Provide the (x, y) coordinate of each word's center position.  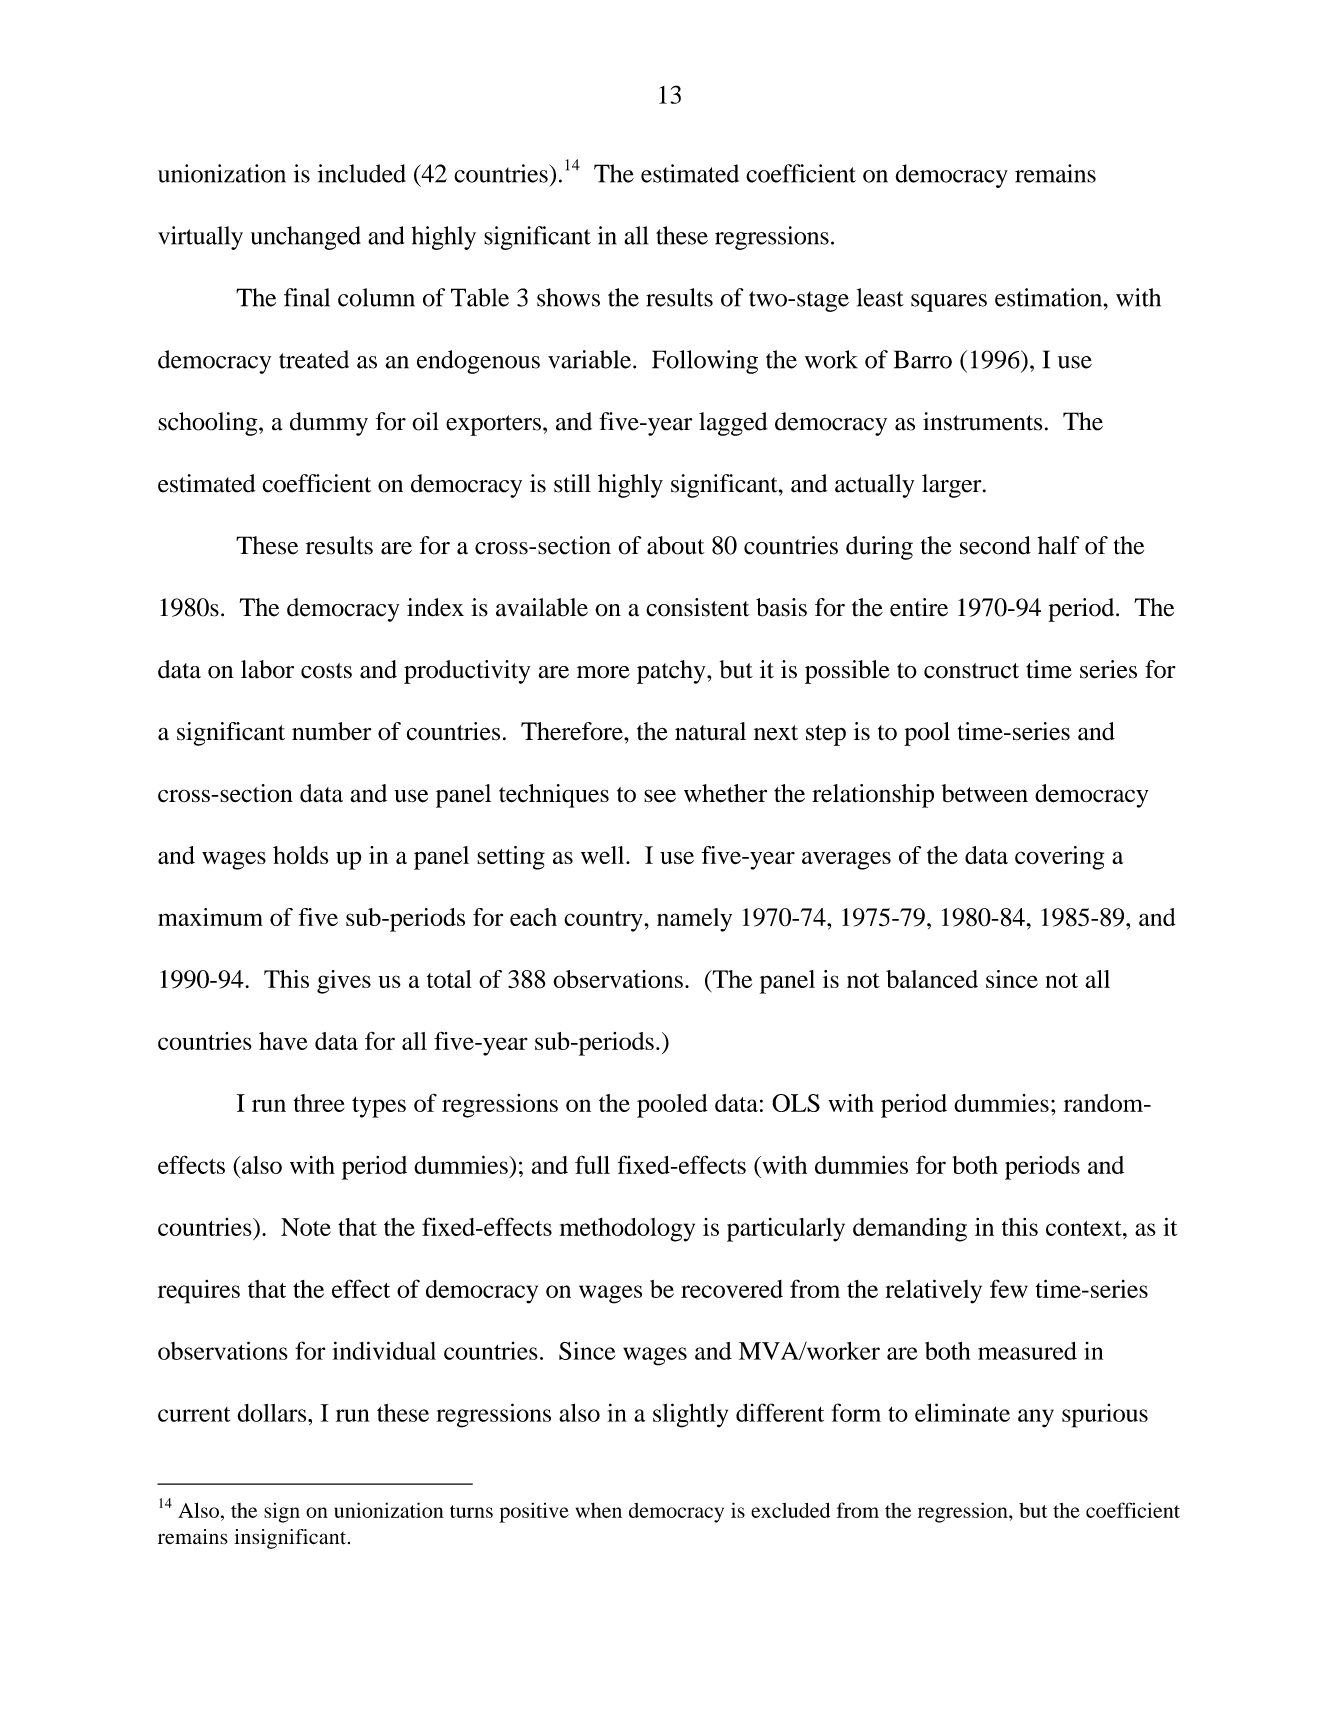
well (604, 855)
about (675, 545)
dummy (329, 424)
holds (300, 855)
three (319, 1103)
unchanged (306, 238)
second (995, 545)
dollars (273, 1413)
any (1036, 1418)
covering (1059, 858)
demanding (910, 1230)
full (592, 1164)
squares (949, 303)
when (599, 1510)
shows (568, 297)
